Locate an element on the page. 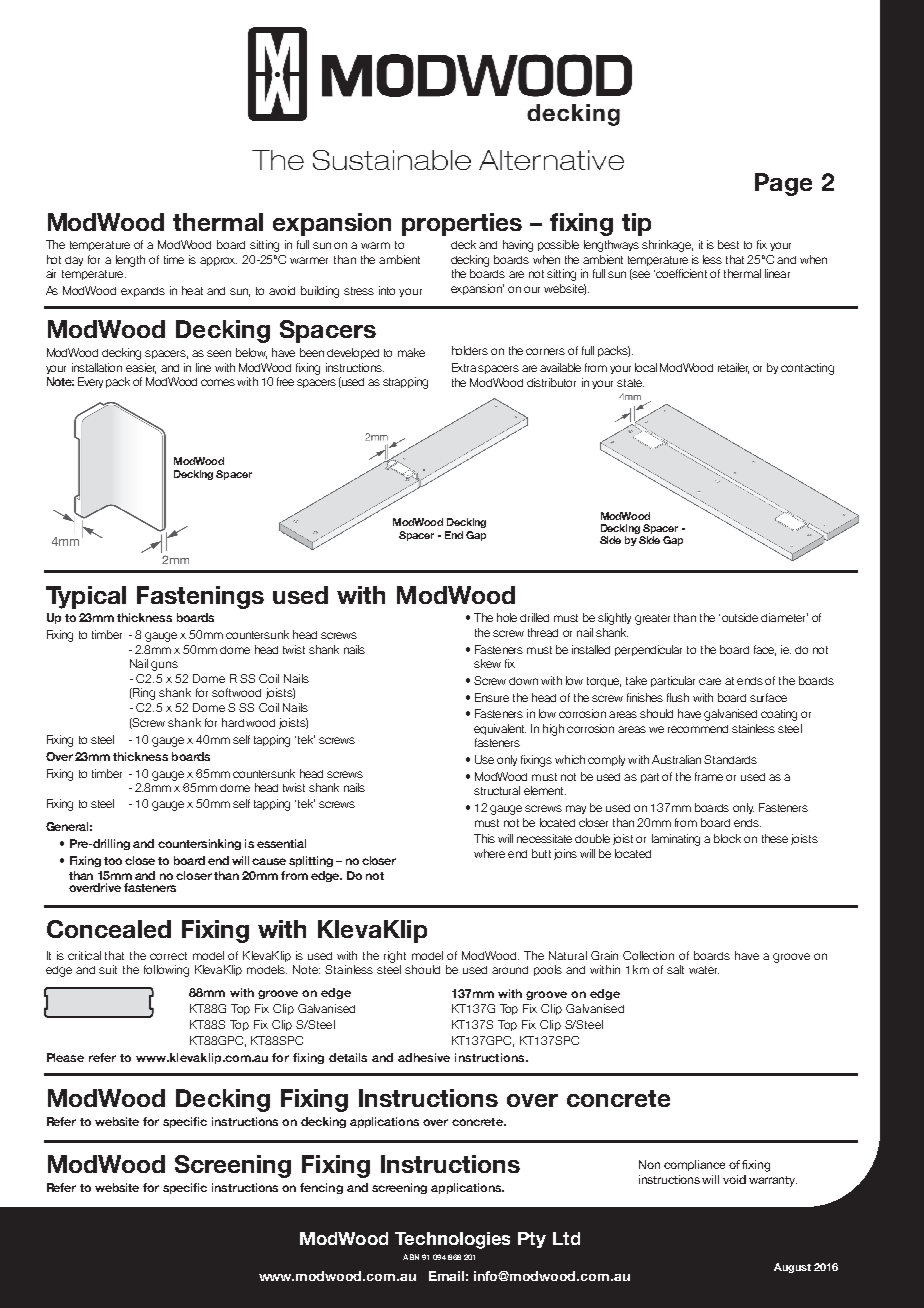 The image size is (924, 1308). greater is located at coordinates (652, 619).
